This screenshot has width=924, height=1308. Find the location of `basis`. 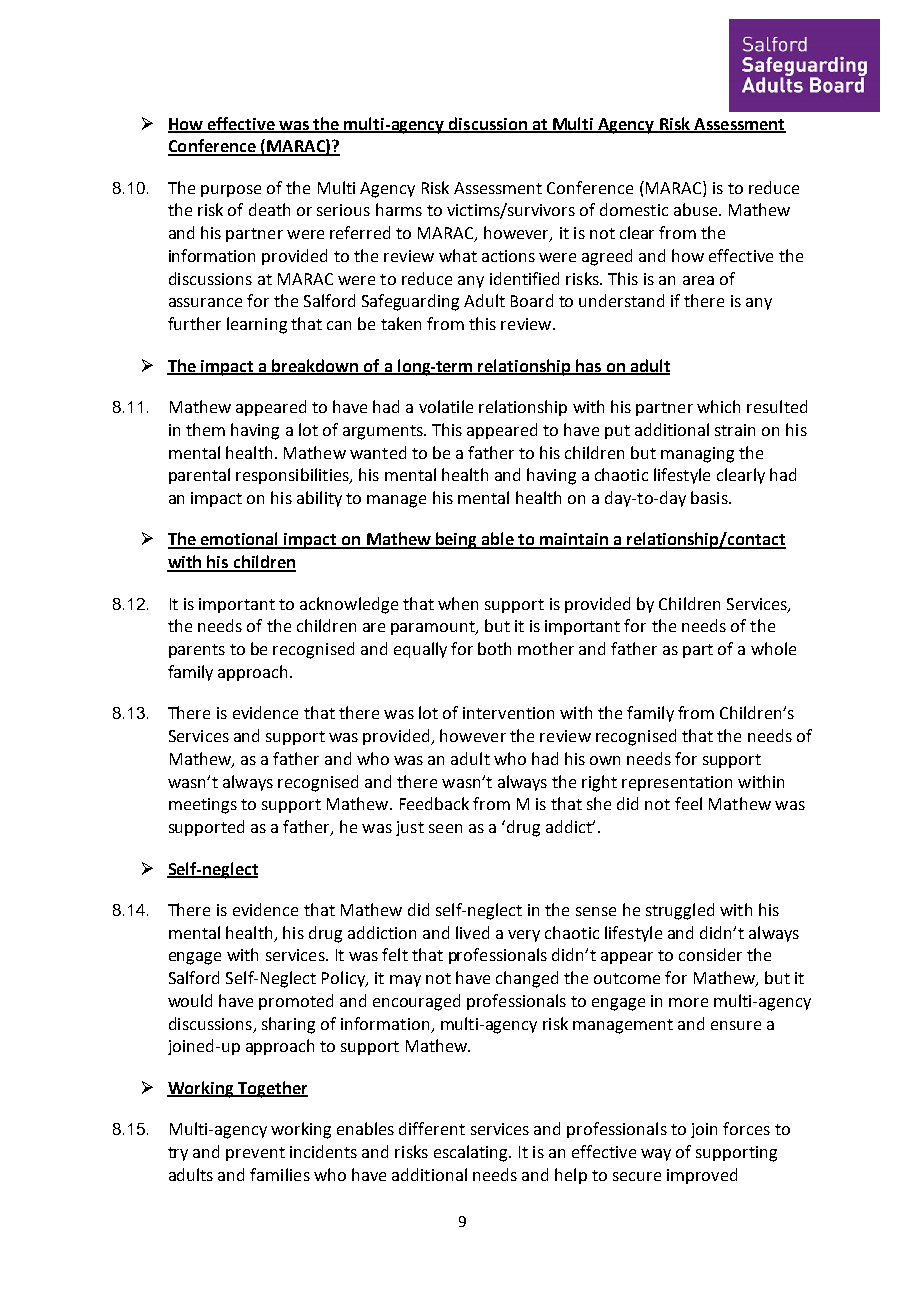

basis is located at coordinates (710, 497).
